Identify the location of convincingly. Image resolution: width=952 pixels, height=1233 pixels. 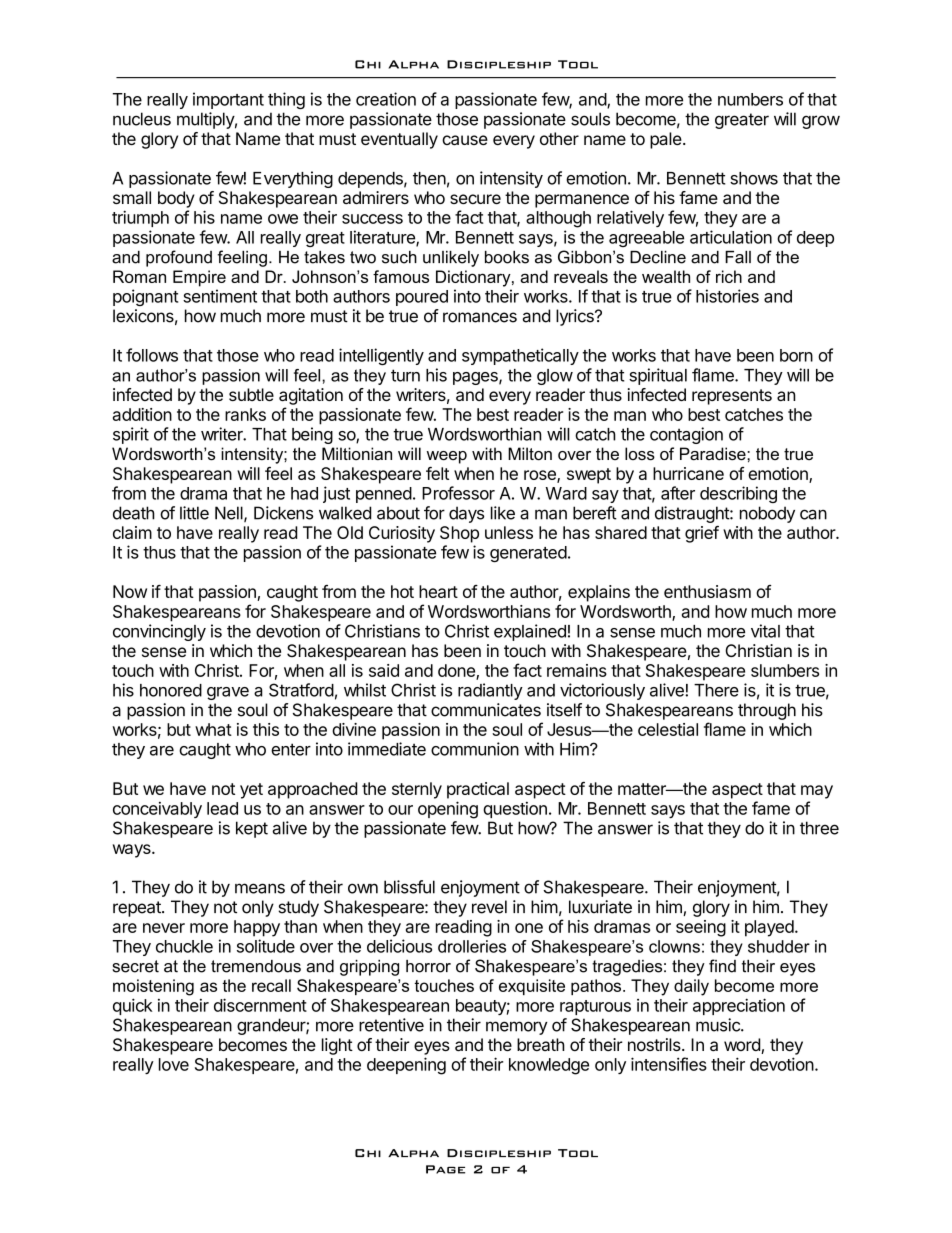
(159, 632).
